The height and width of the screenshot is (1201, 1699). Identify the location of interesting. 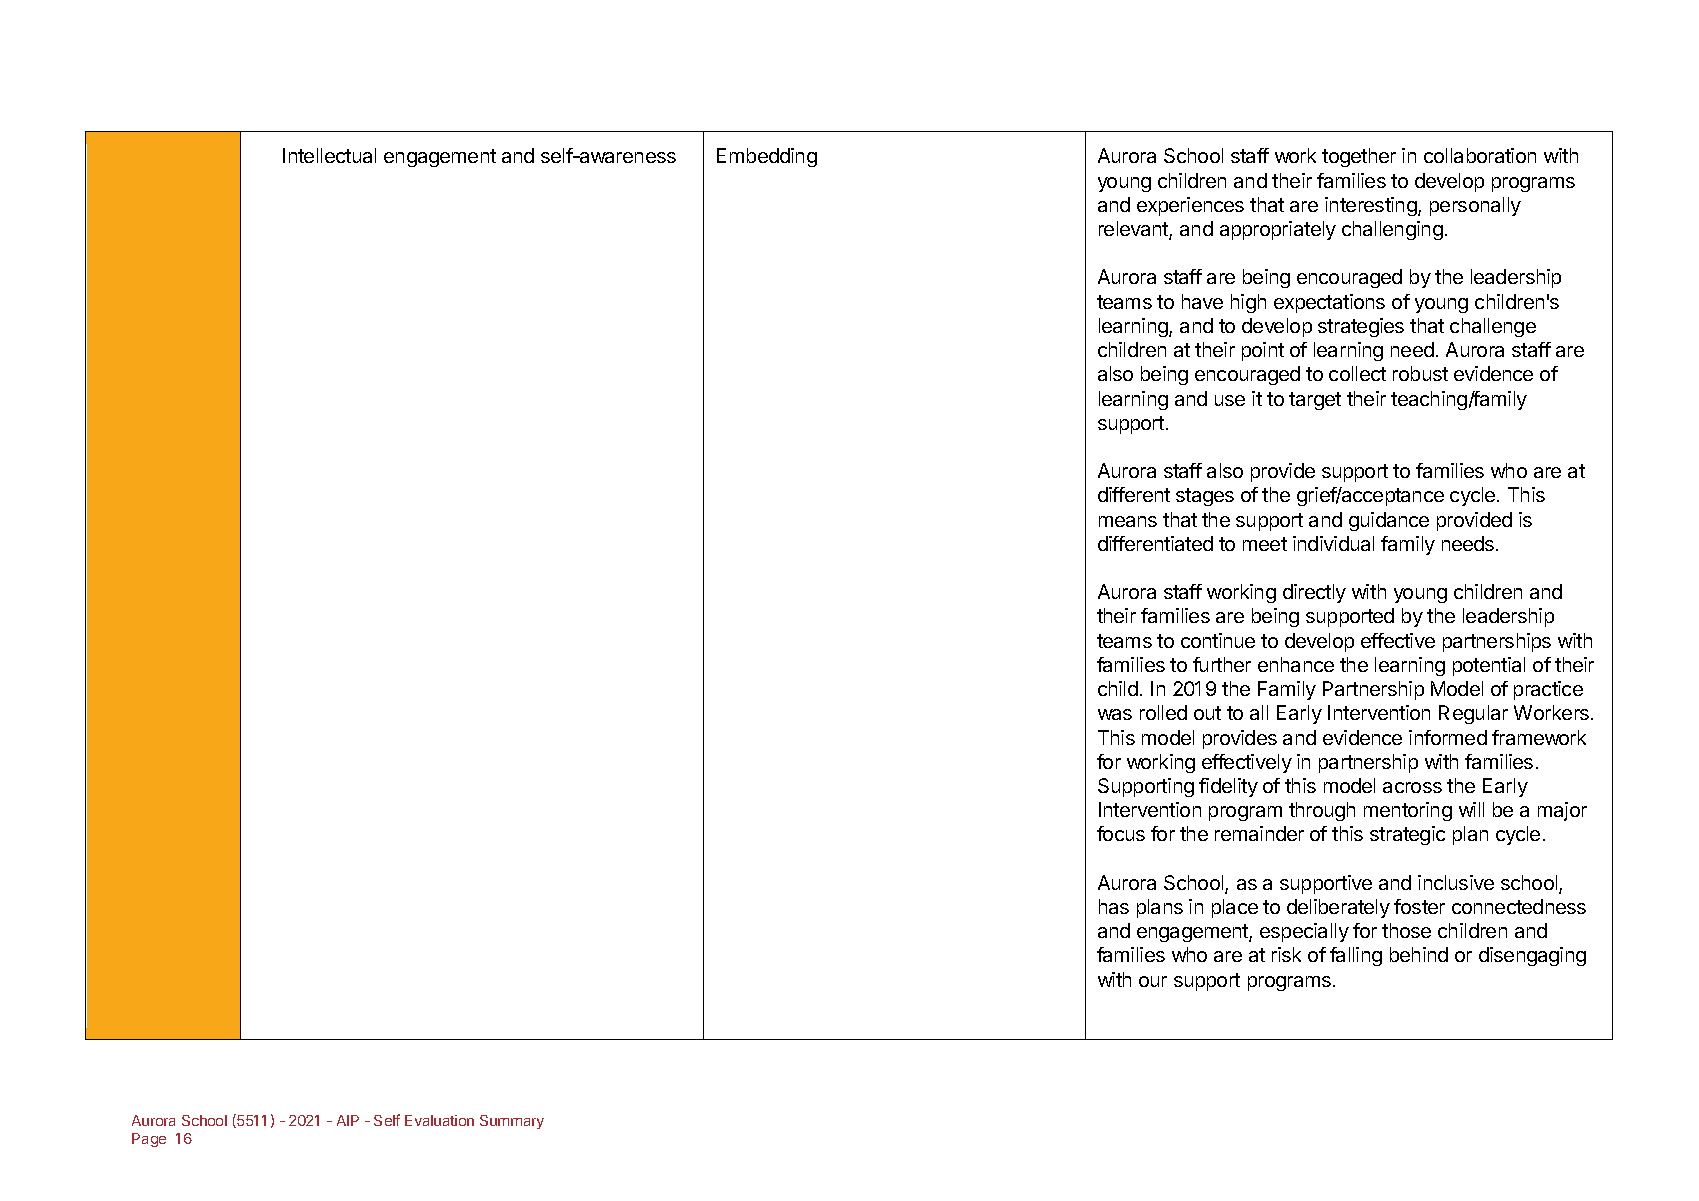
(1372, 206).
